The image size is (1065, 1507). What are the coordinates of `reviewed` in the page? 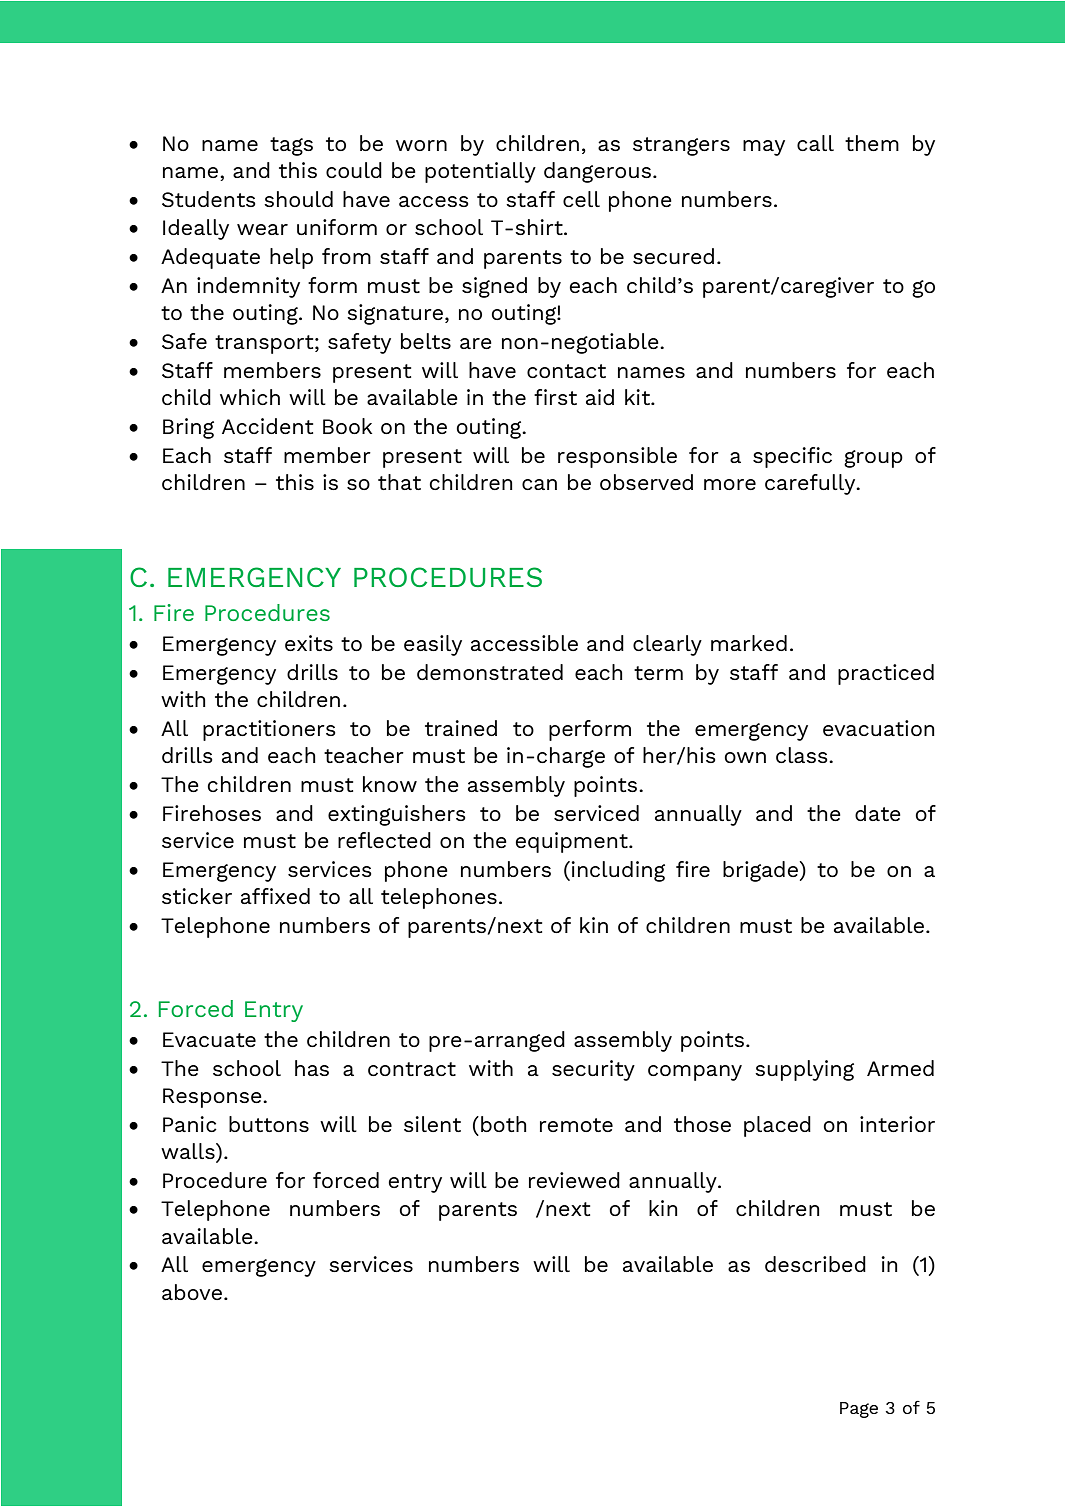 It's located at (574, 1180).
